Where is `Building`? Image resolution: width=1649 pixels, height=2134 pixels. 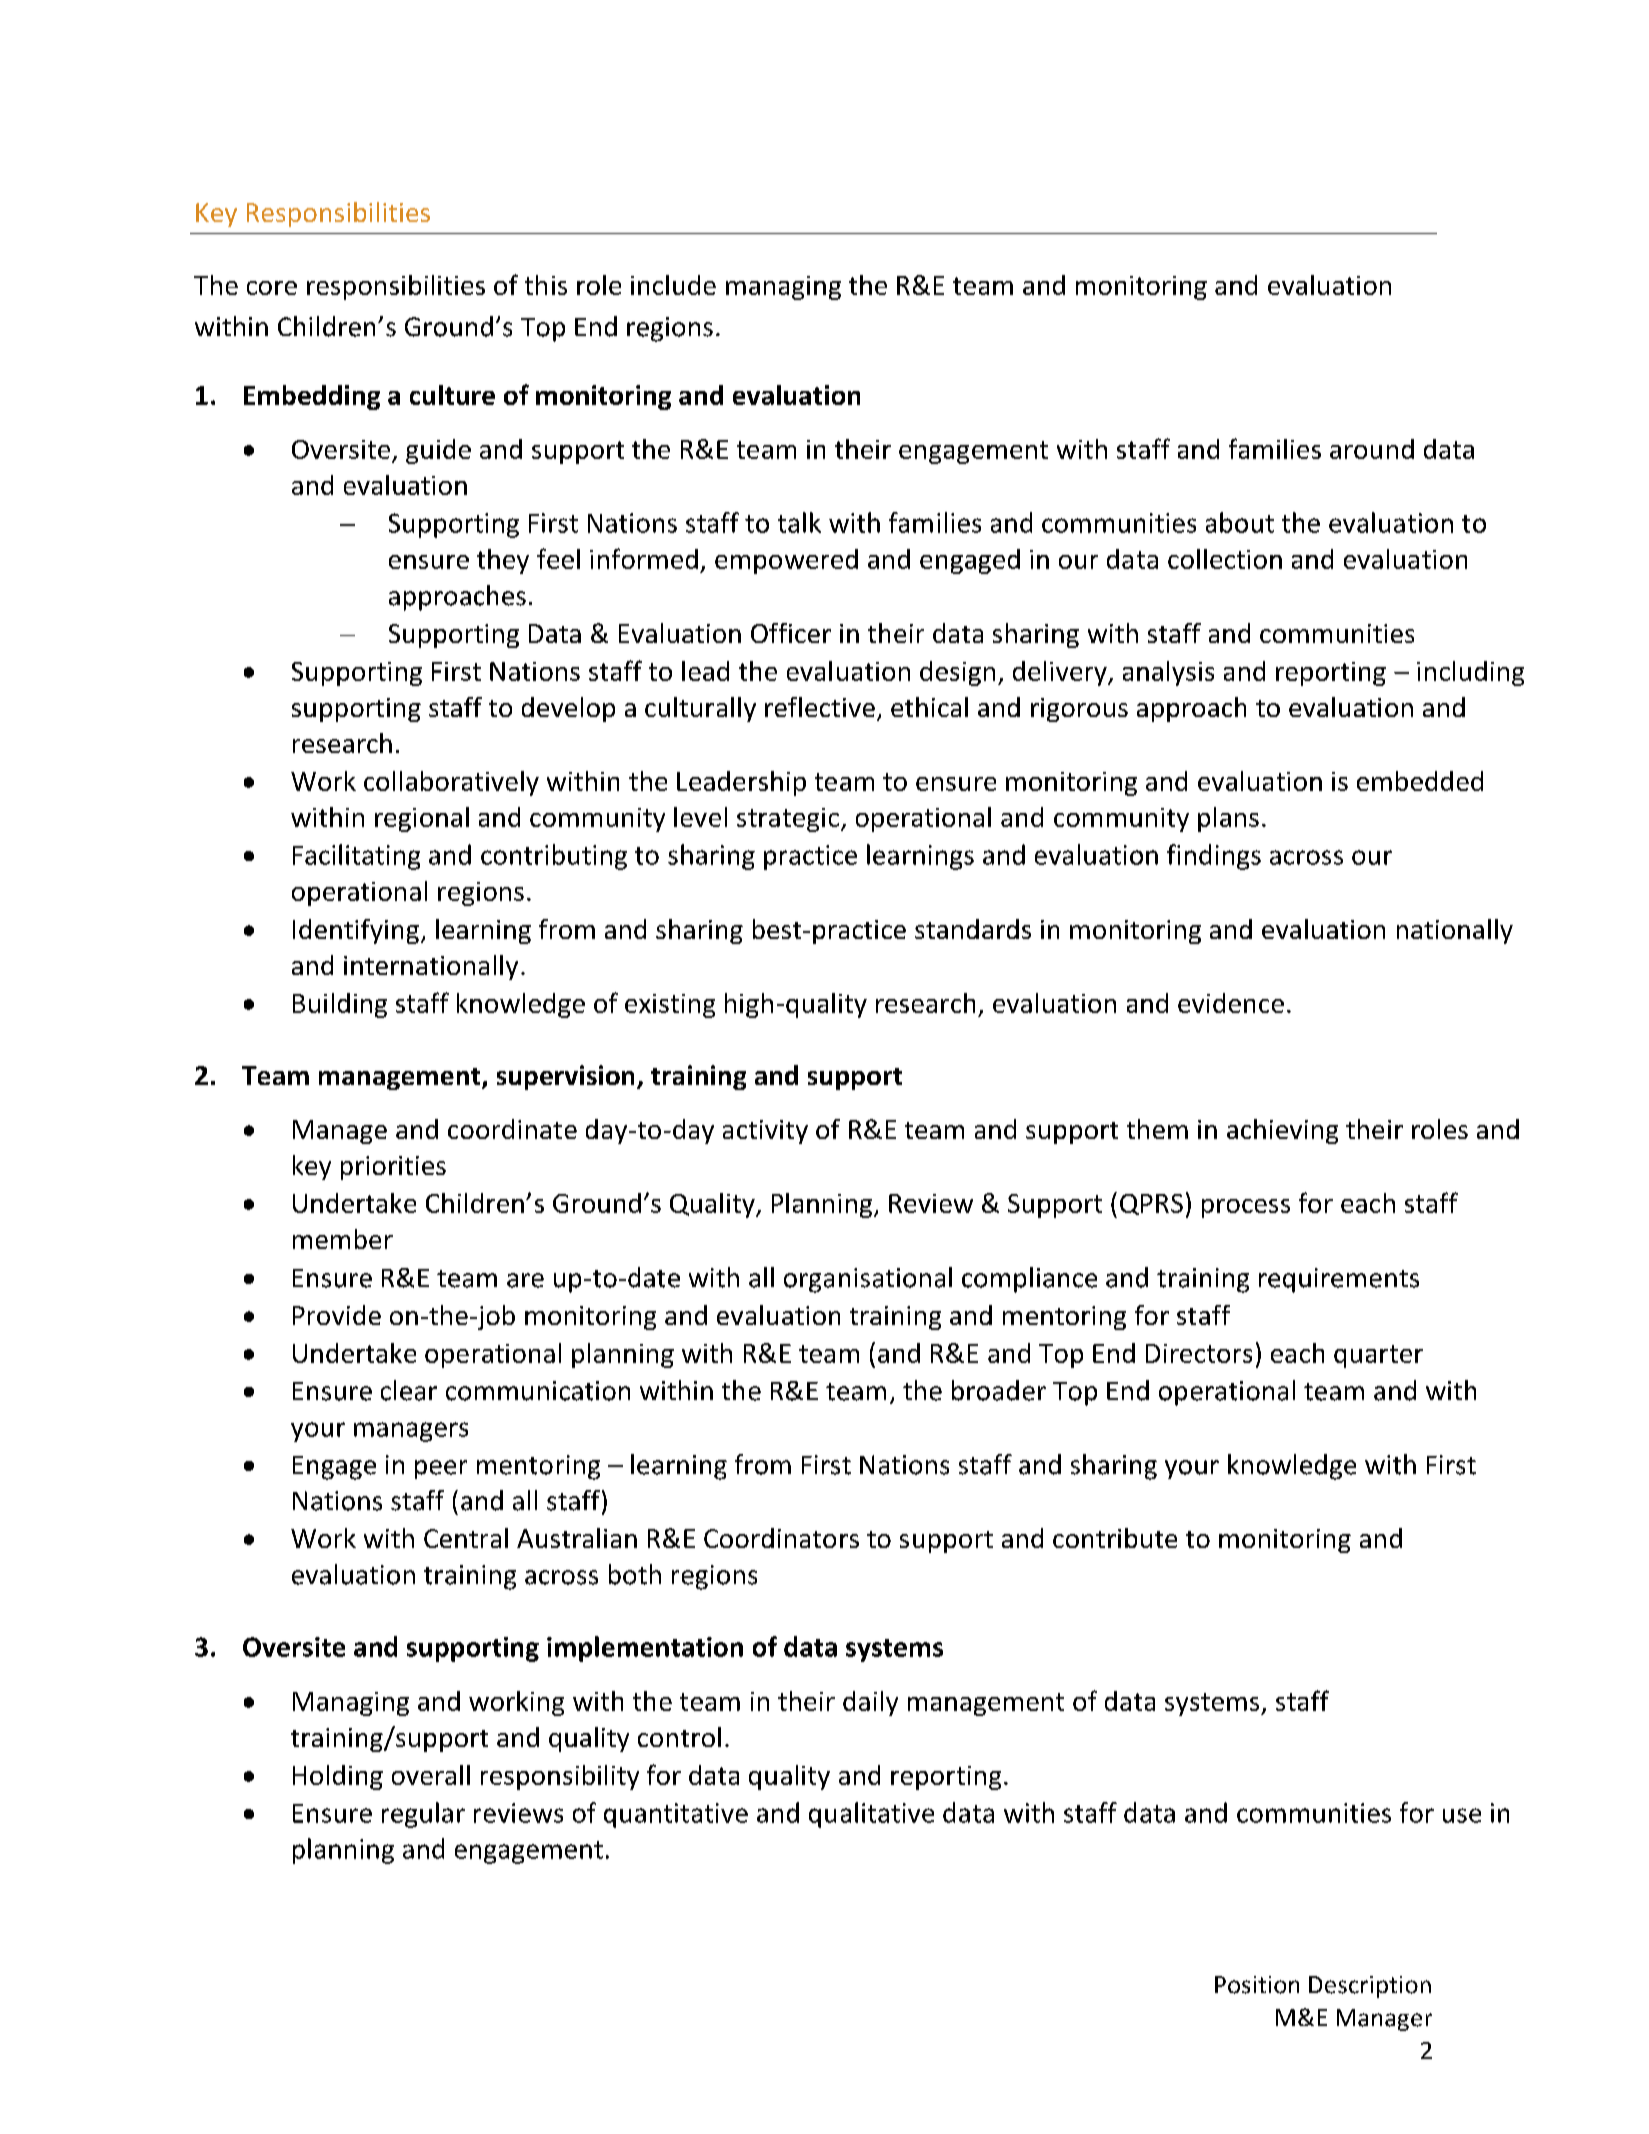 Building is located at coordinates (340, 1005).
